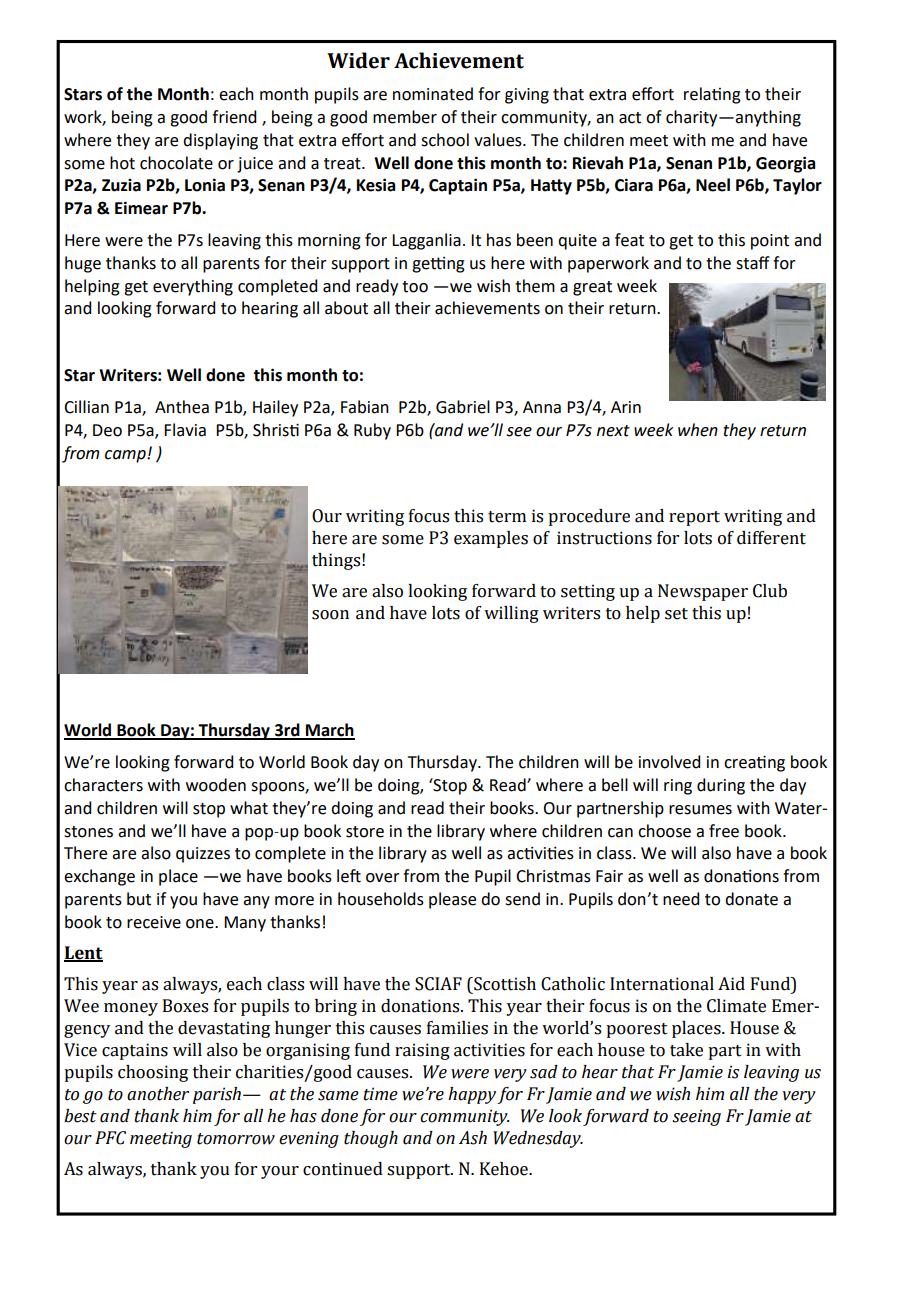 The width and height of the image is (924, 1308). I want to click on nominated, so click(433, 94).
